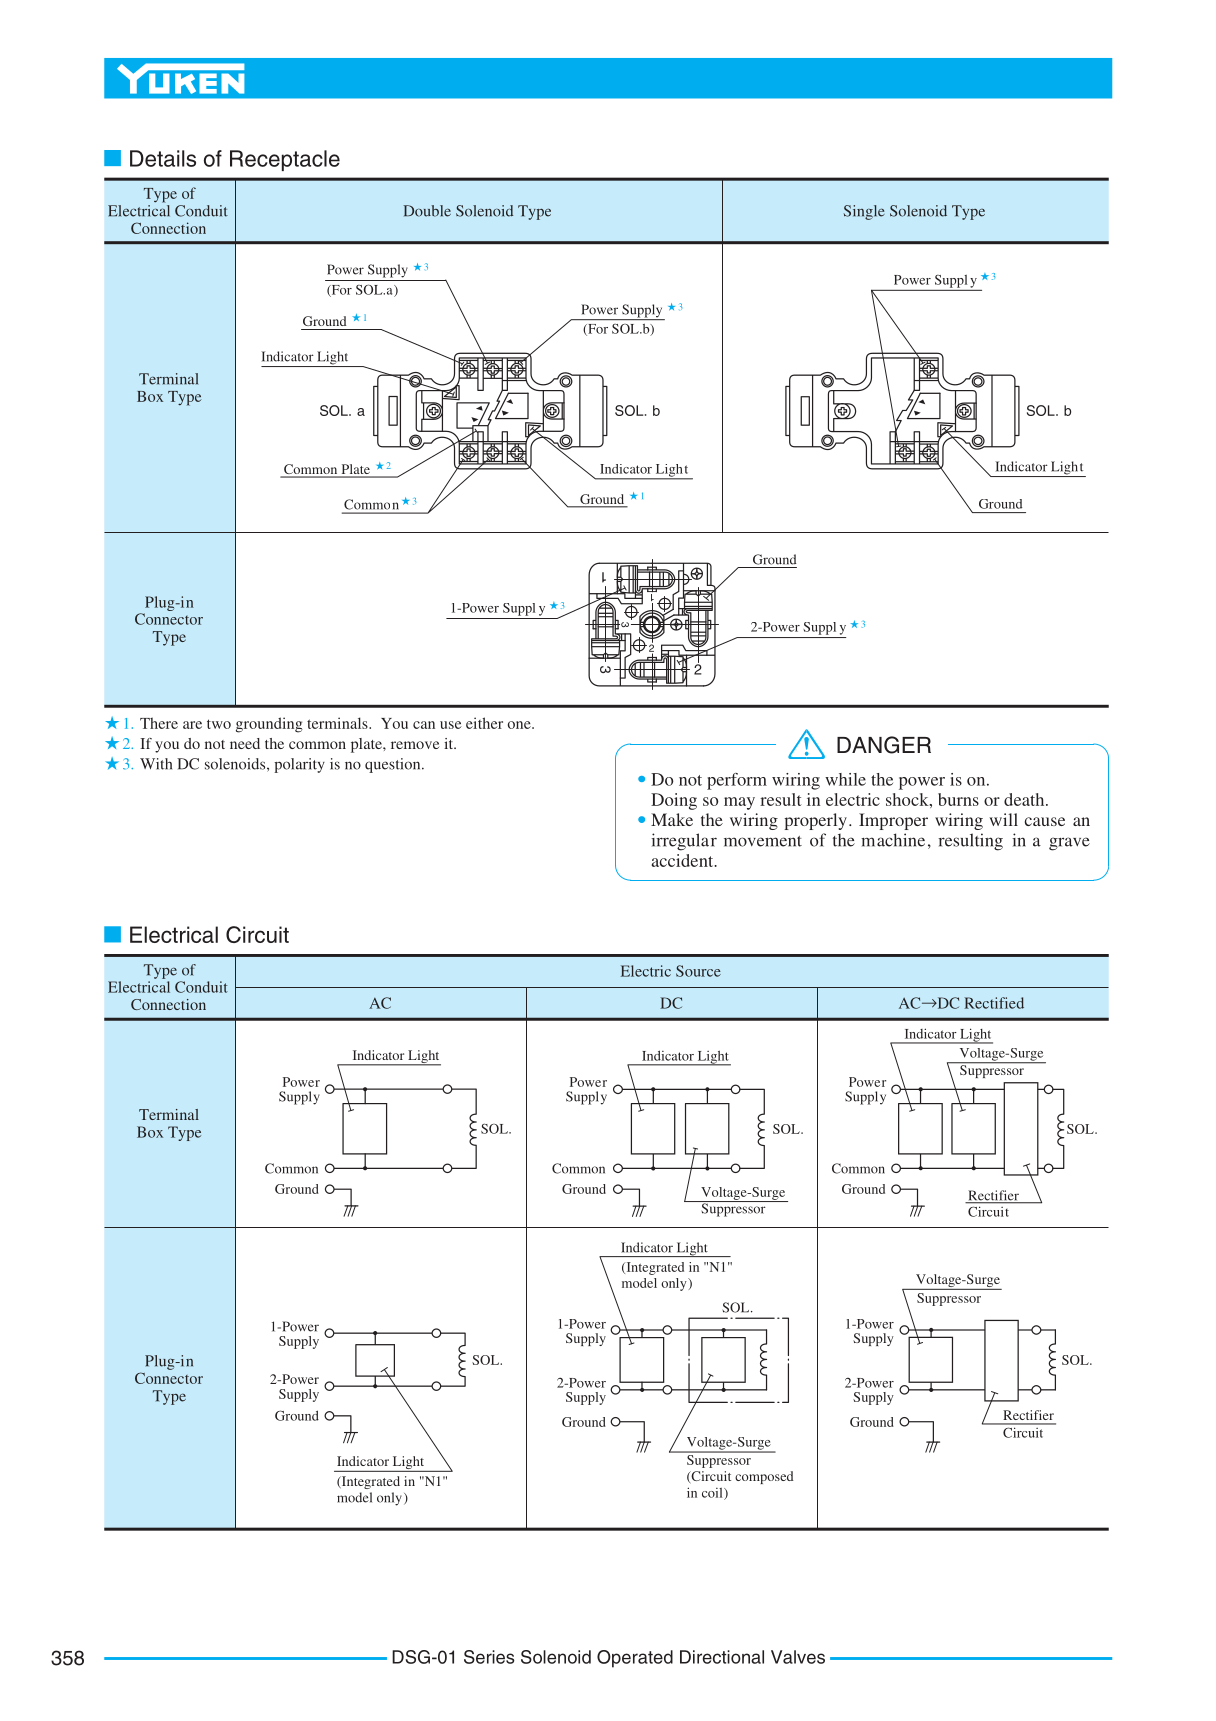 The width and height of the screenshot is (1216, 1721). I want to click on Rectified, so click(994, 1003).
